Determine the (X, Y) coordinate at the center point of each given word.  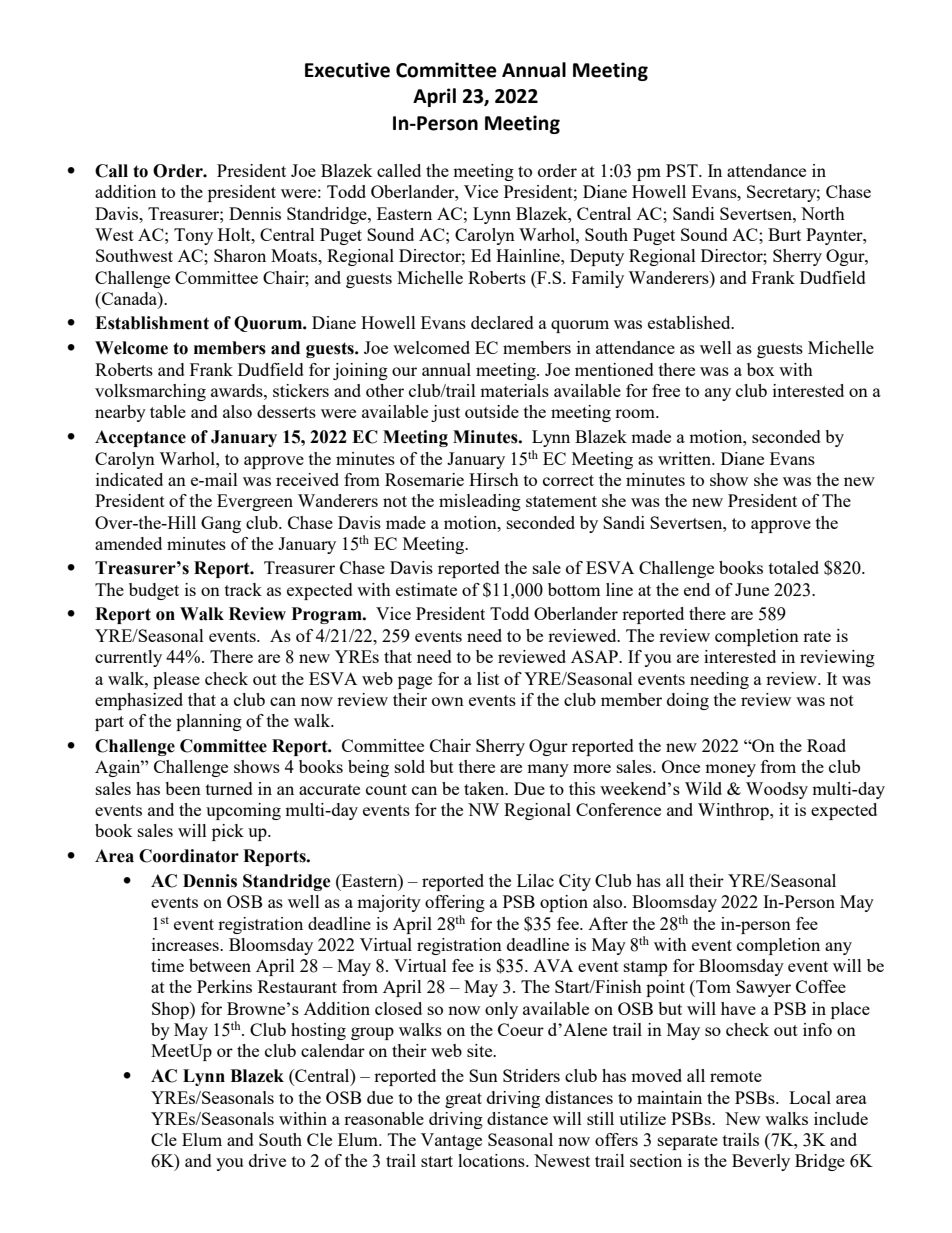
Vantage (451, 1141)
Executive (347, 70)
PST (683, 170)
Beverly (761, 1162)
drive (267, 1160)
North (823, 213)
